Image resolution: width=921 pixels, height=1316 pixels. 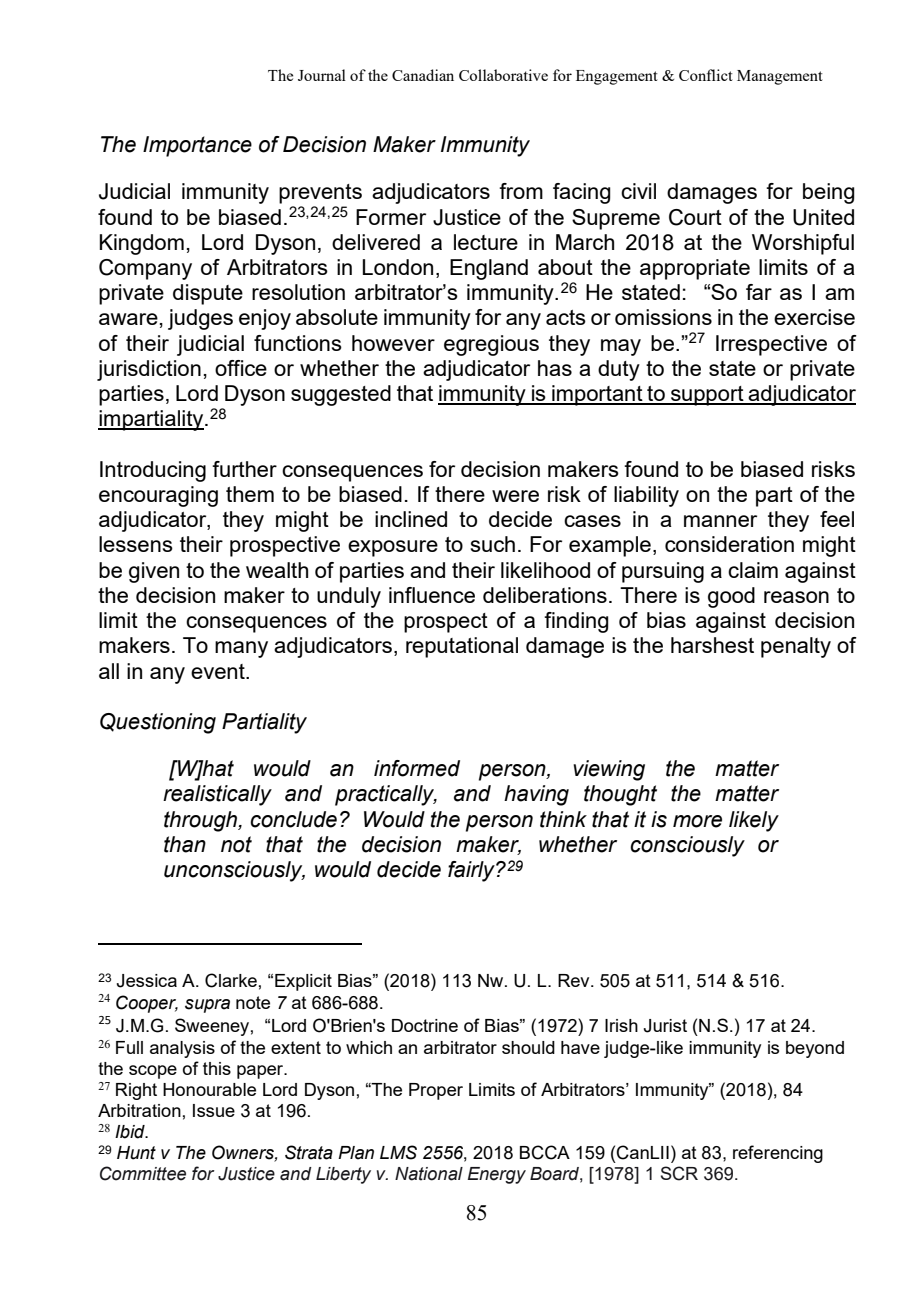 What do you see at coordinates (778, 1154) in the screenshot?
I see `referencing` at bounding box center [778, 1154].
